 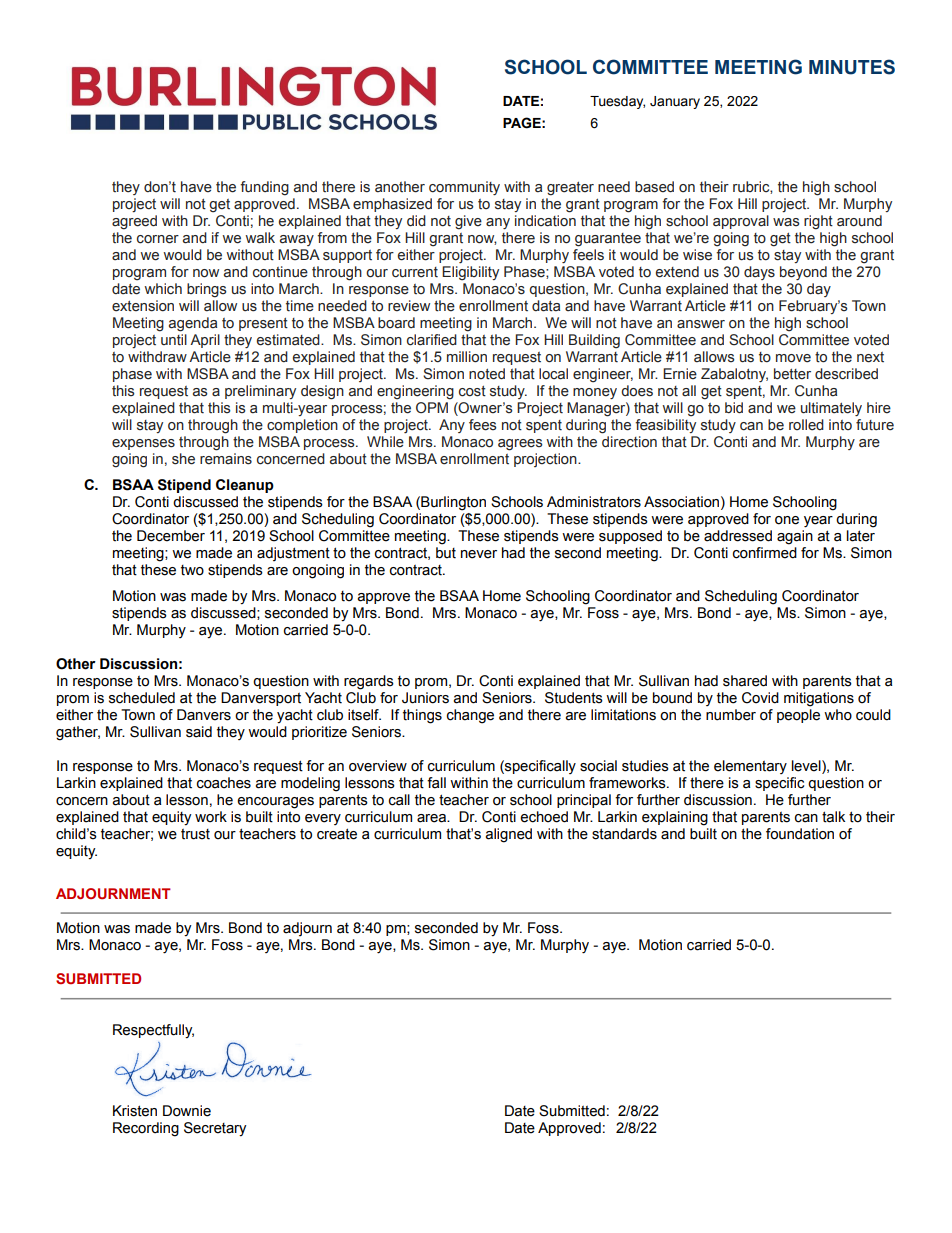 What do you see at coordinates (800, 834) in the page?
I see `foundation` at bounding box center [800, 834].
